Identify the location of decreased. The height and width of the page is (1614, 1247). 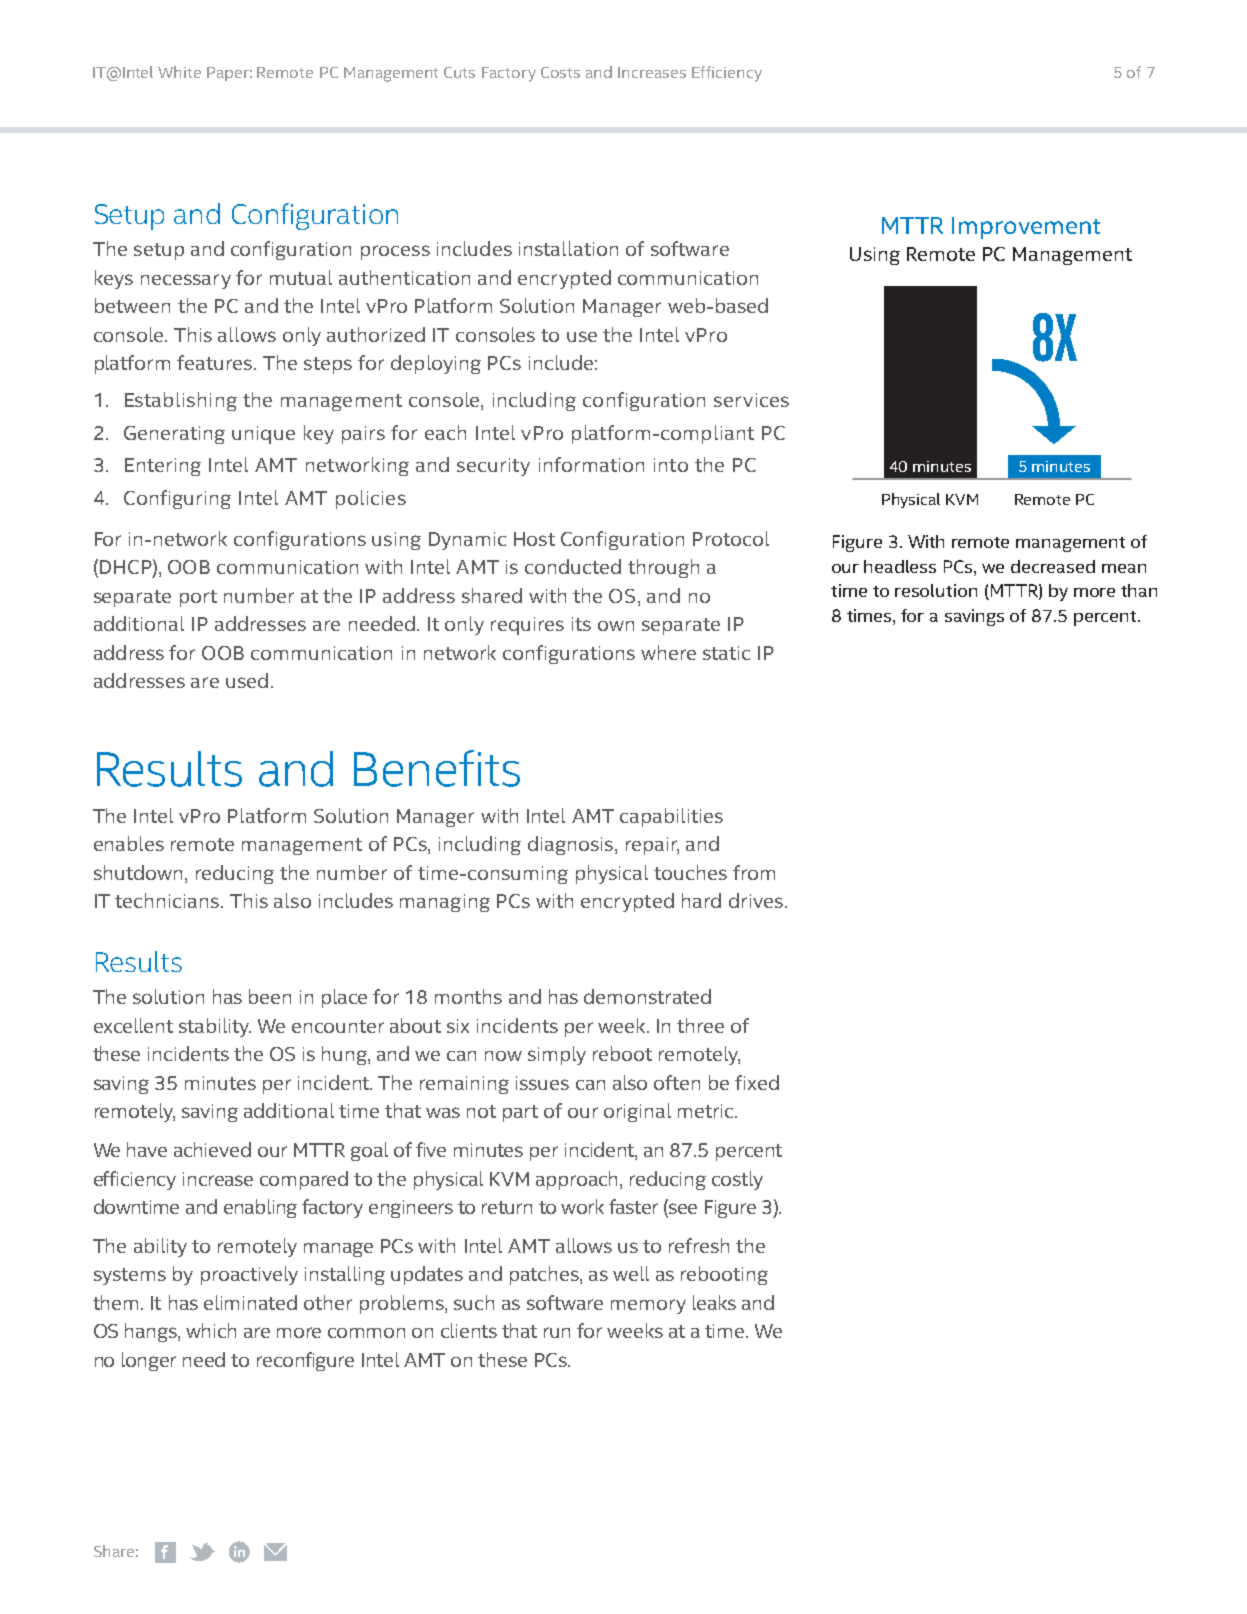
(1053, 566).
